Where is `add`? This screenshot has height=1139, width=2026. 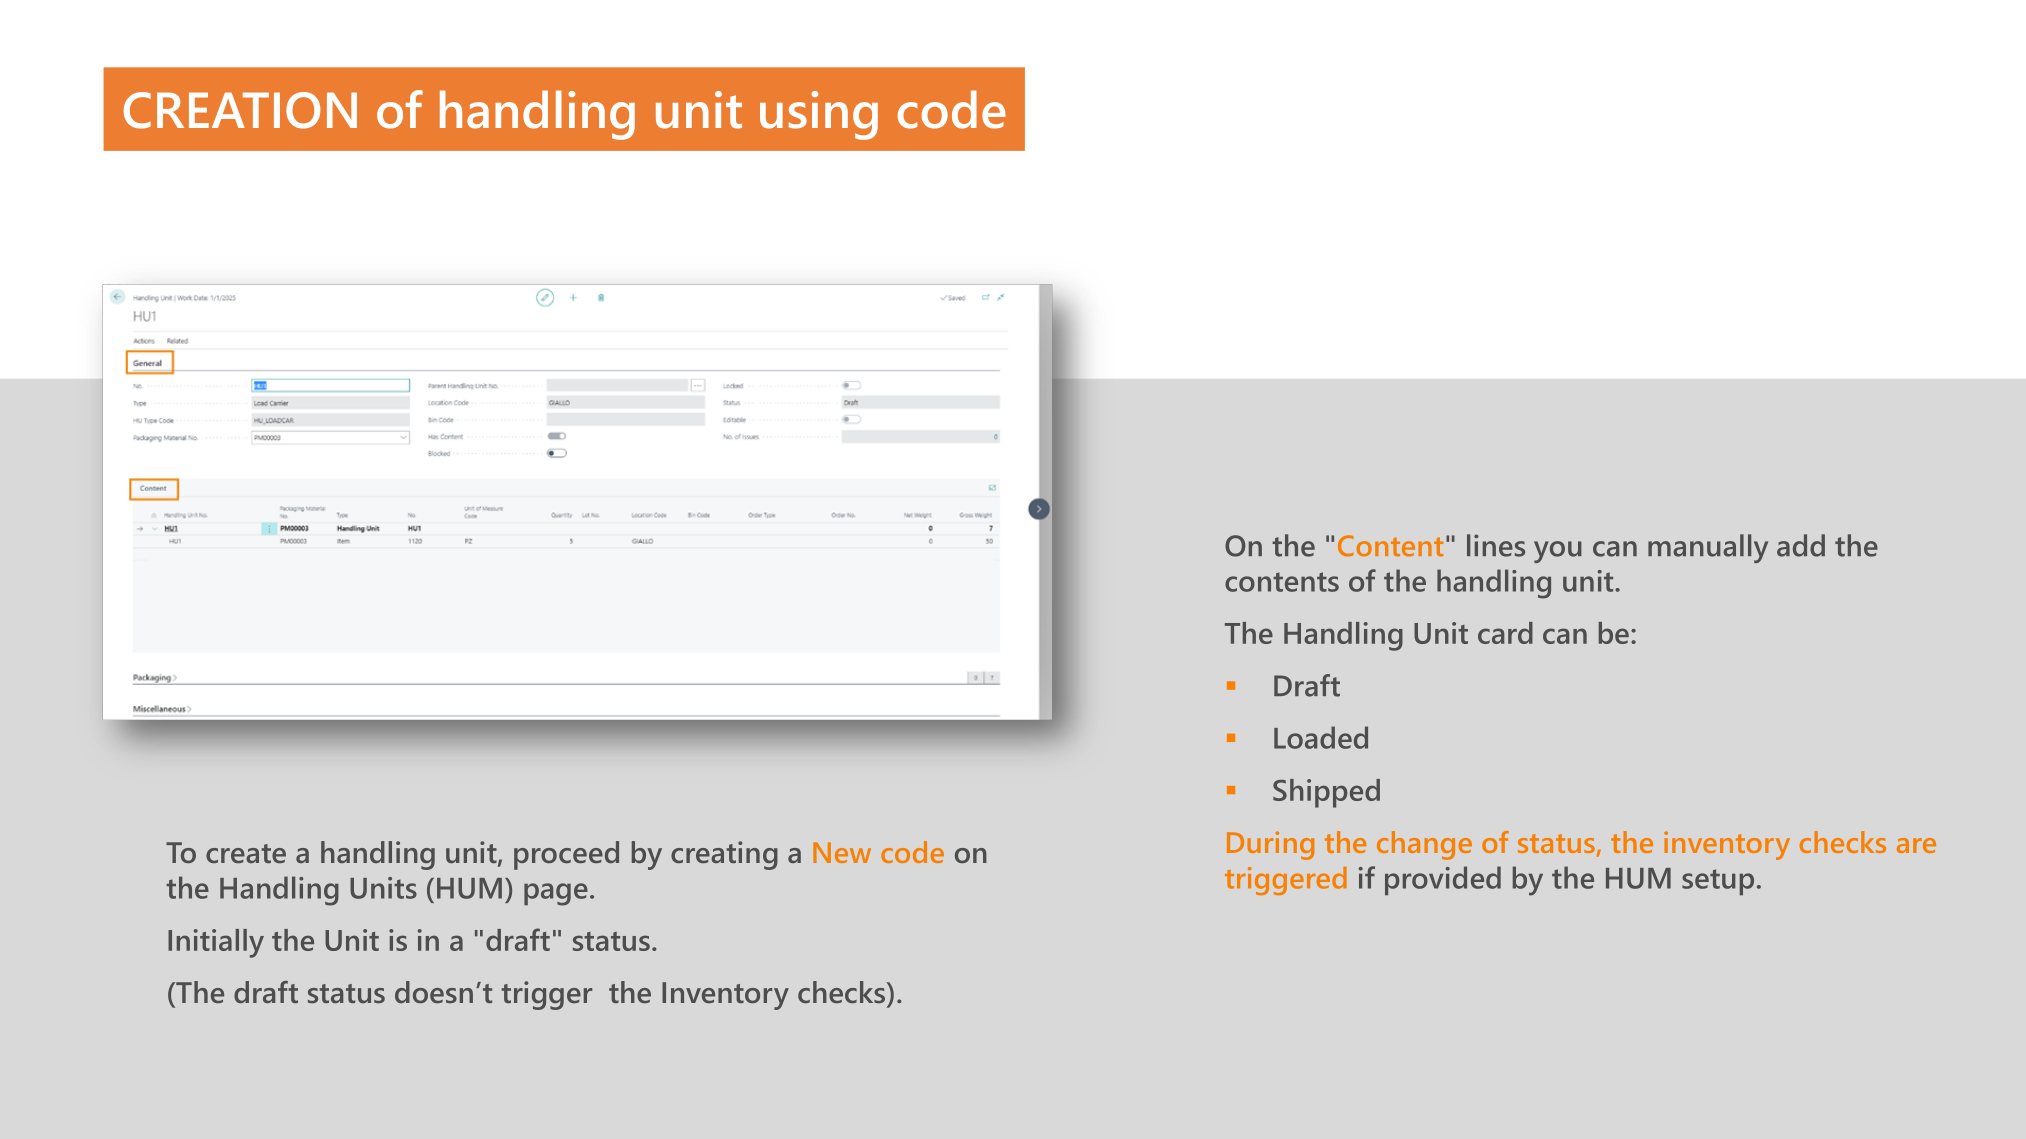 add is located at coordinates (1801, 545).
